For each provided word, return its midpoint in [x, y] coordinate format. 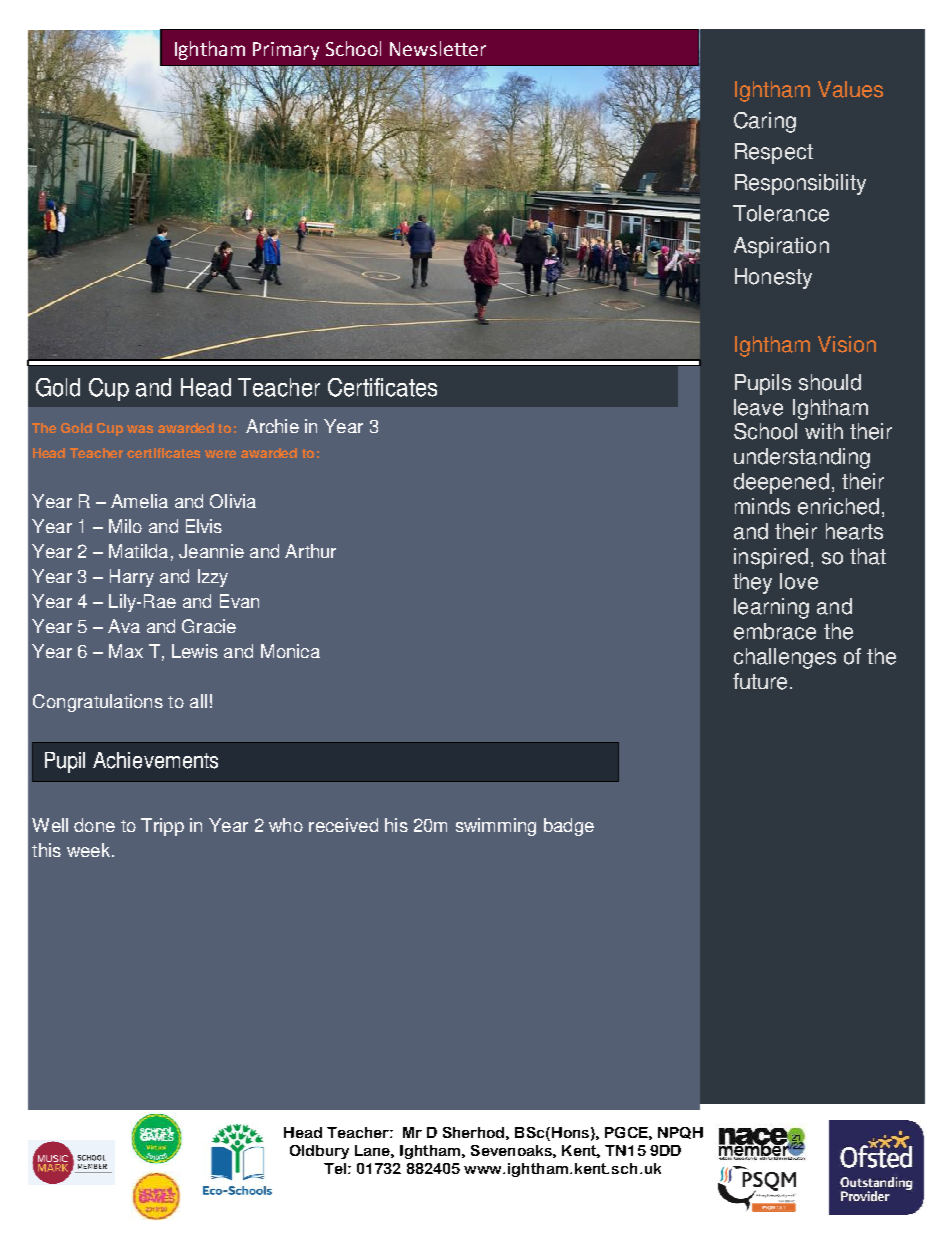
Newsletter [438, 48]
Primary [286, 51]
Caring [765, 122]
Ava [124, 626]
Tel [335, 1168]
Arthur [310, 551]
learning [771, 608]
